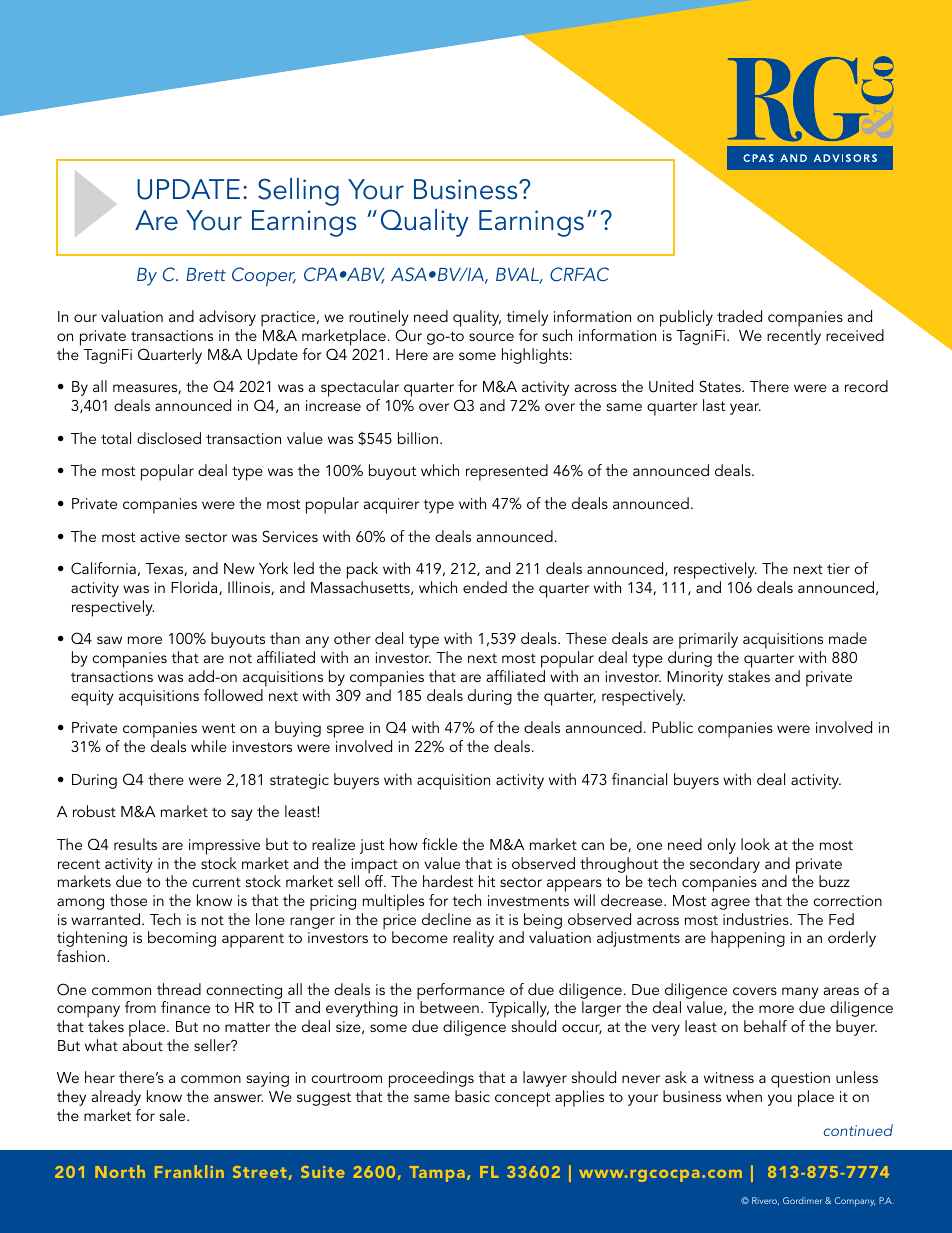  I want to click on timely, so click(527, 318).
